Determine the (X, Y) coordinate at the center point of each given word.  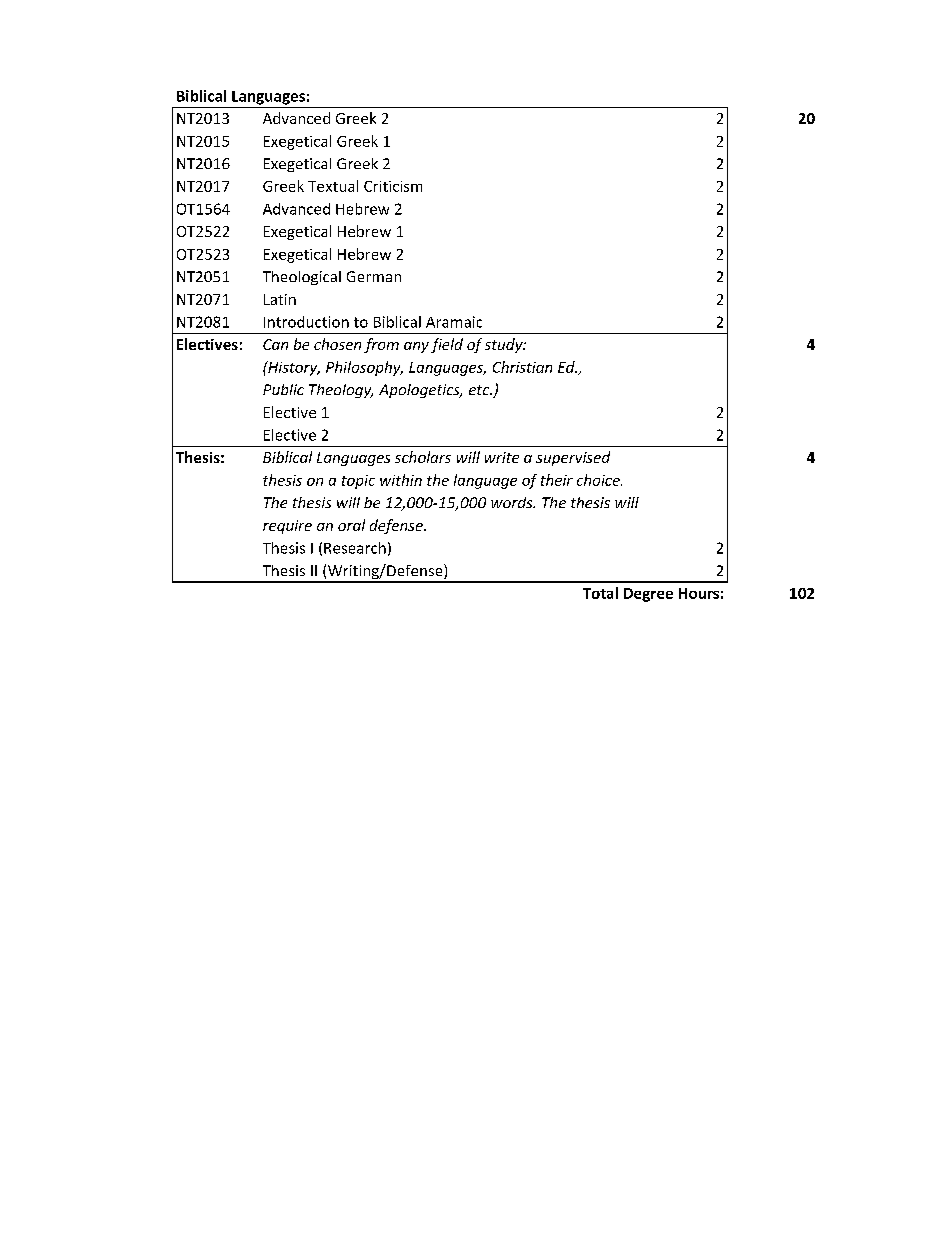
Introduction (306, 322)
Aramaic (454, 322)
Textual (333, 186)
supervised (573, 458)
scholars (423, 457)
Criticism (393, 186)
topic (358, 482)
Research (355, 548)
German (374, 276)
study (505, 345)
